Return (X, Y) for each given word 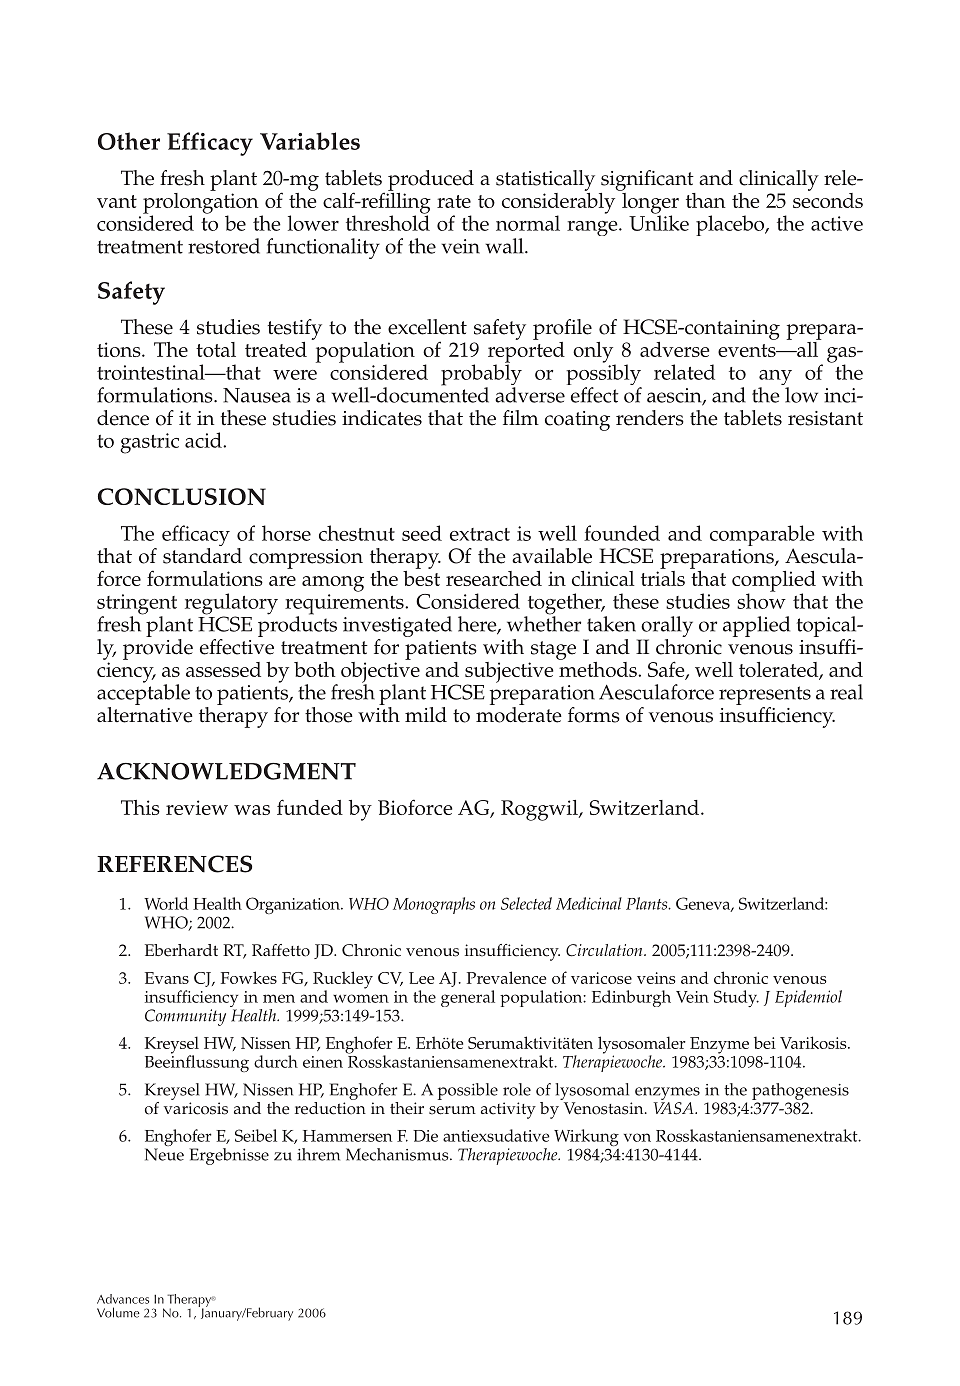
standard (202, 556)
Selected (526, 903)
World (166, 903)
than (706, 200)
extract (480, 534)
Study (736, 998)
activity (508, 1110)
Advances (123, 1299)
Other (129, 141)
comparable (762, 537)
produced (431, 180)
